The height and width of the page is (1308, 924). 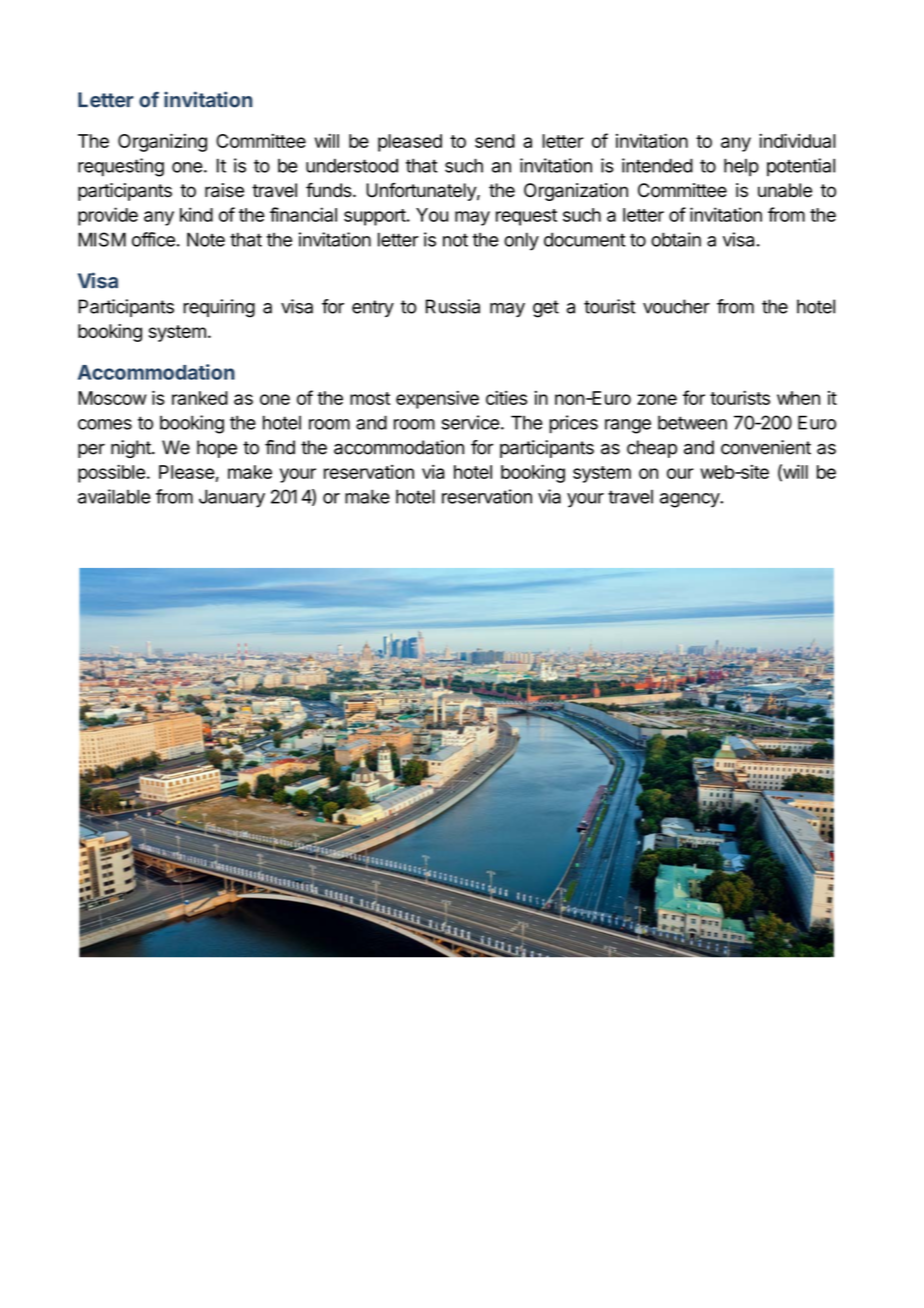 What do you see at coordinates (162, 142) in the page?
I see `Organizing` at bounding box center [162, 142].
